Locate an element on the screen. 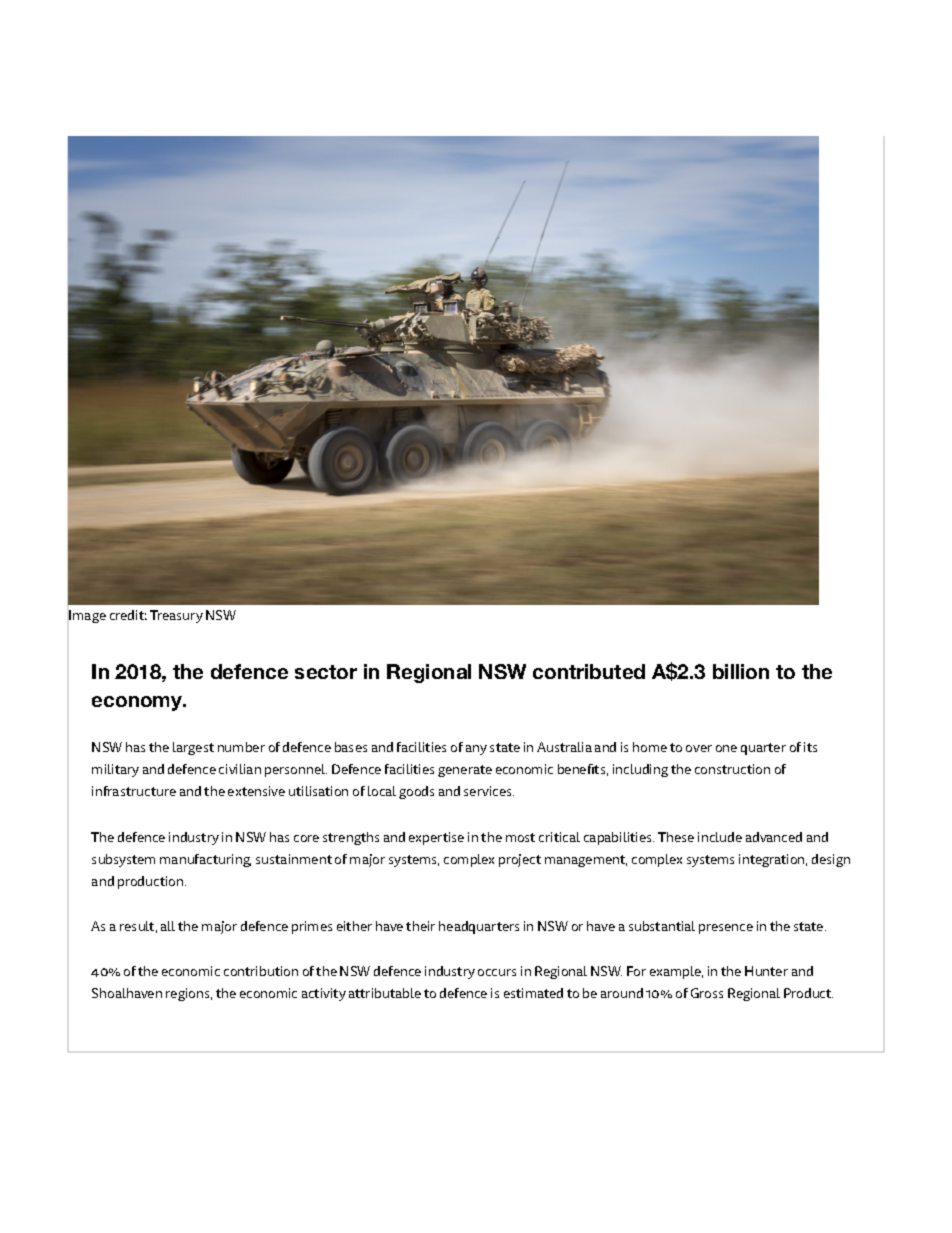 Image resolution: width=952 pixels, height=1233 pixels. services is located at coordinates (489, 791).
